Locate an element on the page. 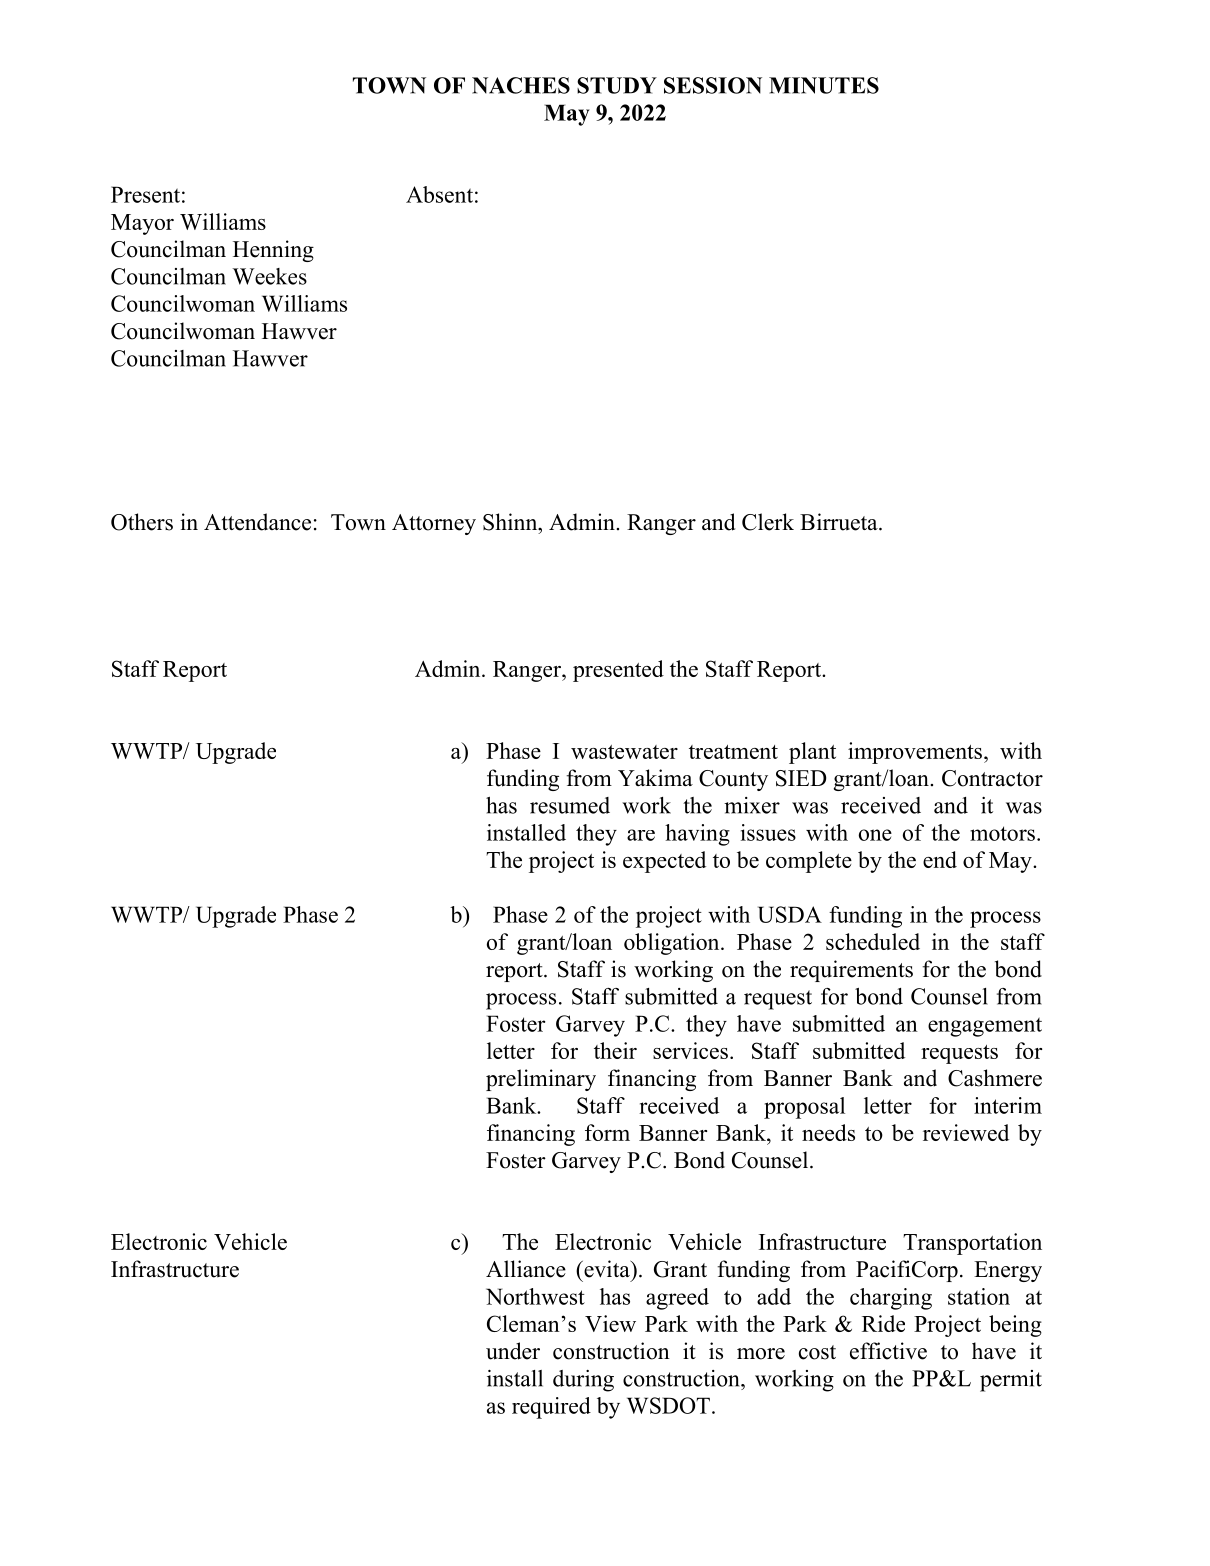 The width and height of the image is (1210, 1566). Mayor is located at coordinates (142, 224).
